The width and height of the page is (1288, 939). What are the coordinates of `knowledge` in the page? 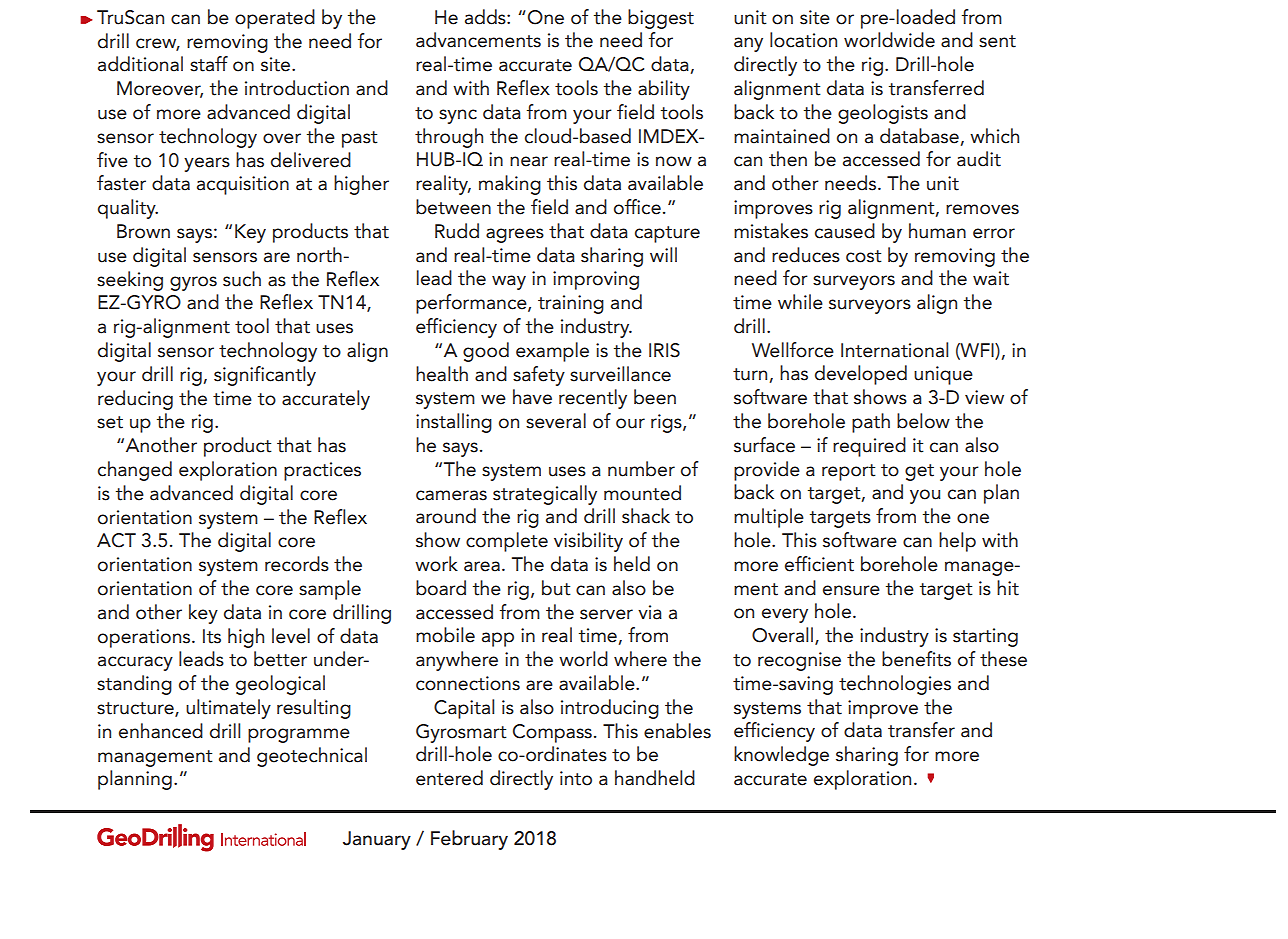 It's located at (781, 756).
